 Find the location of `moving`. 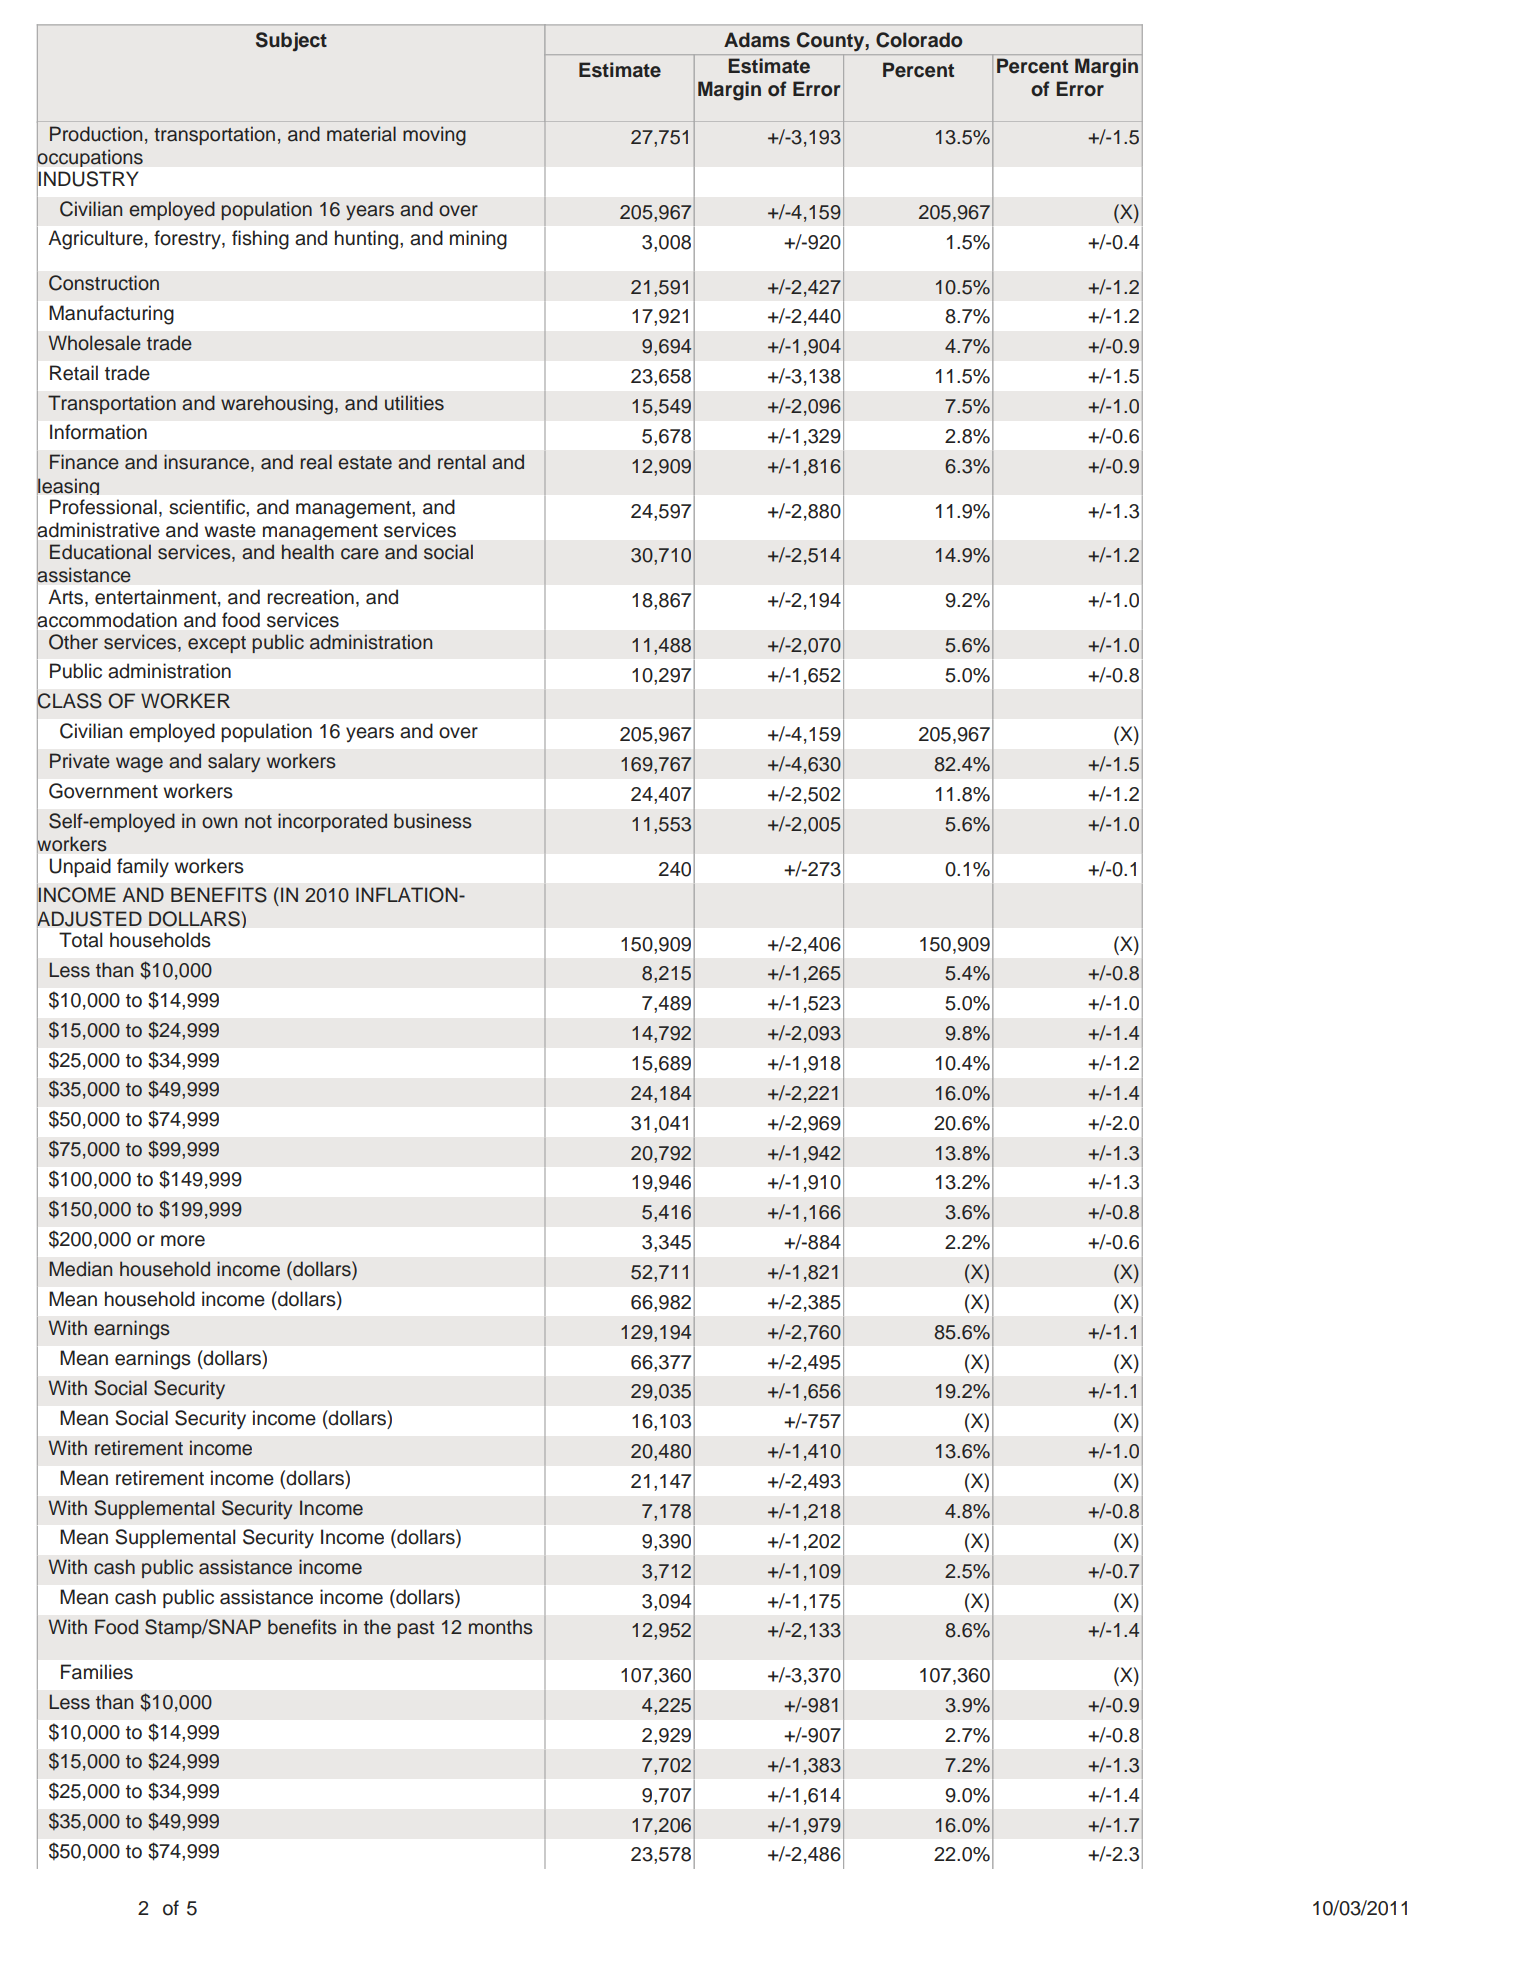

moving is located at coordinates (434, 136).
